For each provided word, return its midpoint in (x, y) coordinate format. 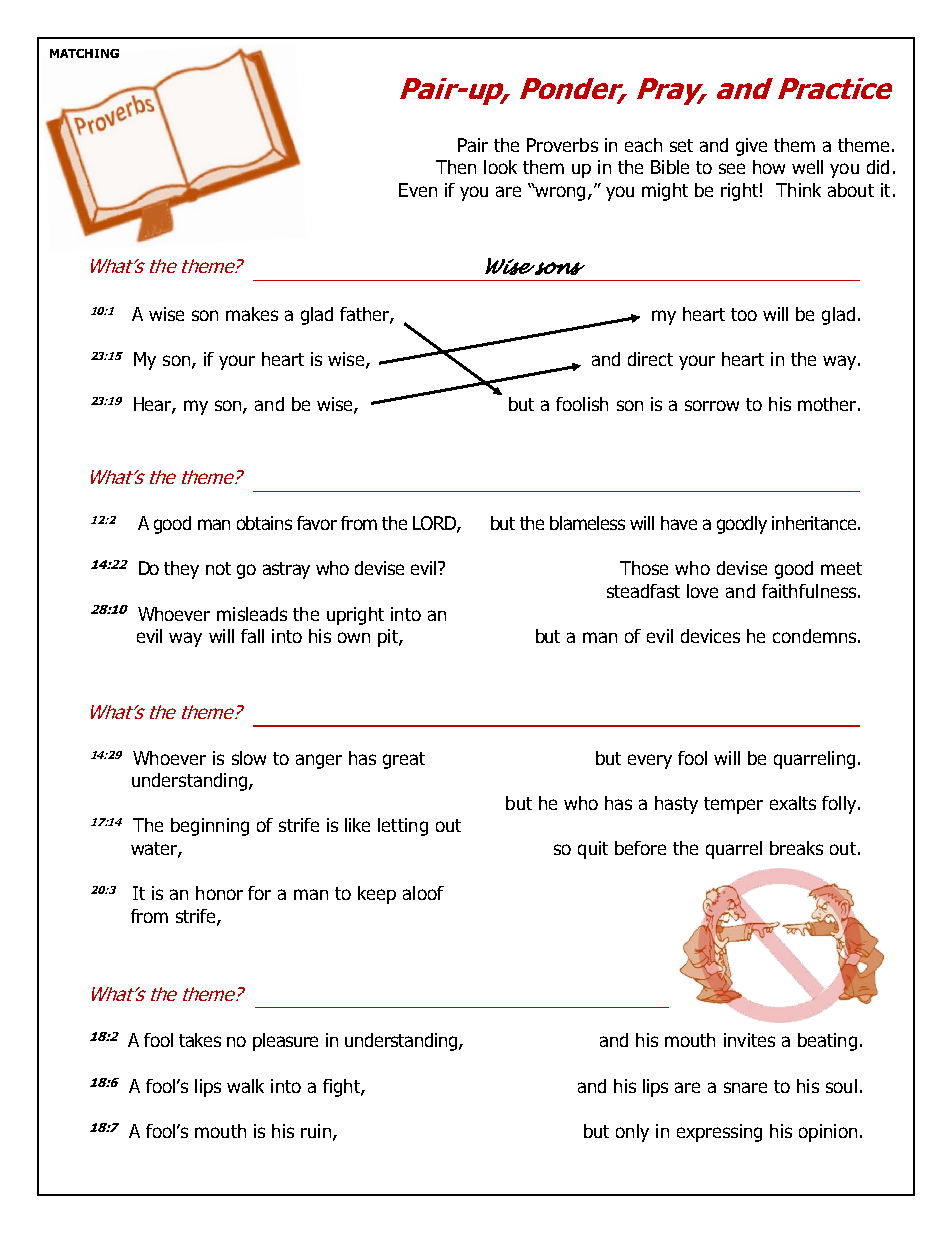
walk (245, 1086)
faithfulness (810, 591)
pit (389, 638)
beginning (210, 827)
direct (650, 359)
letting (403, 827)
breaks (796, 848)
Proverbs (562, 145)
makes (252, 314)
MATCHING (84, 53)
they (181, 570)
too (744, 314)
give (751, 147)
